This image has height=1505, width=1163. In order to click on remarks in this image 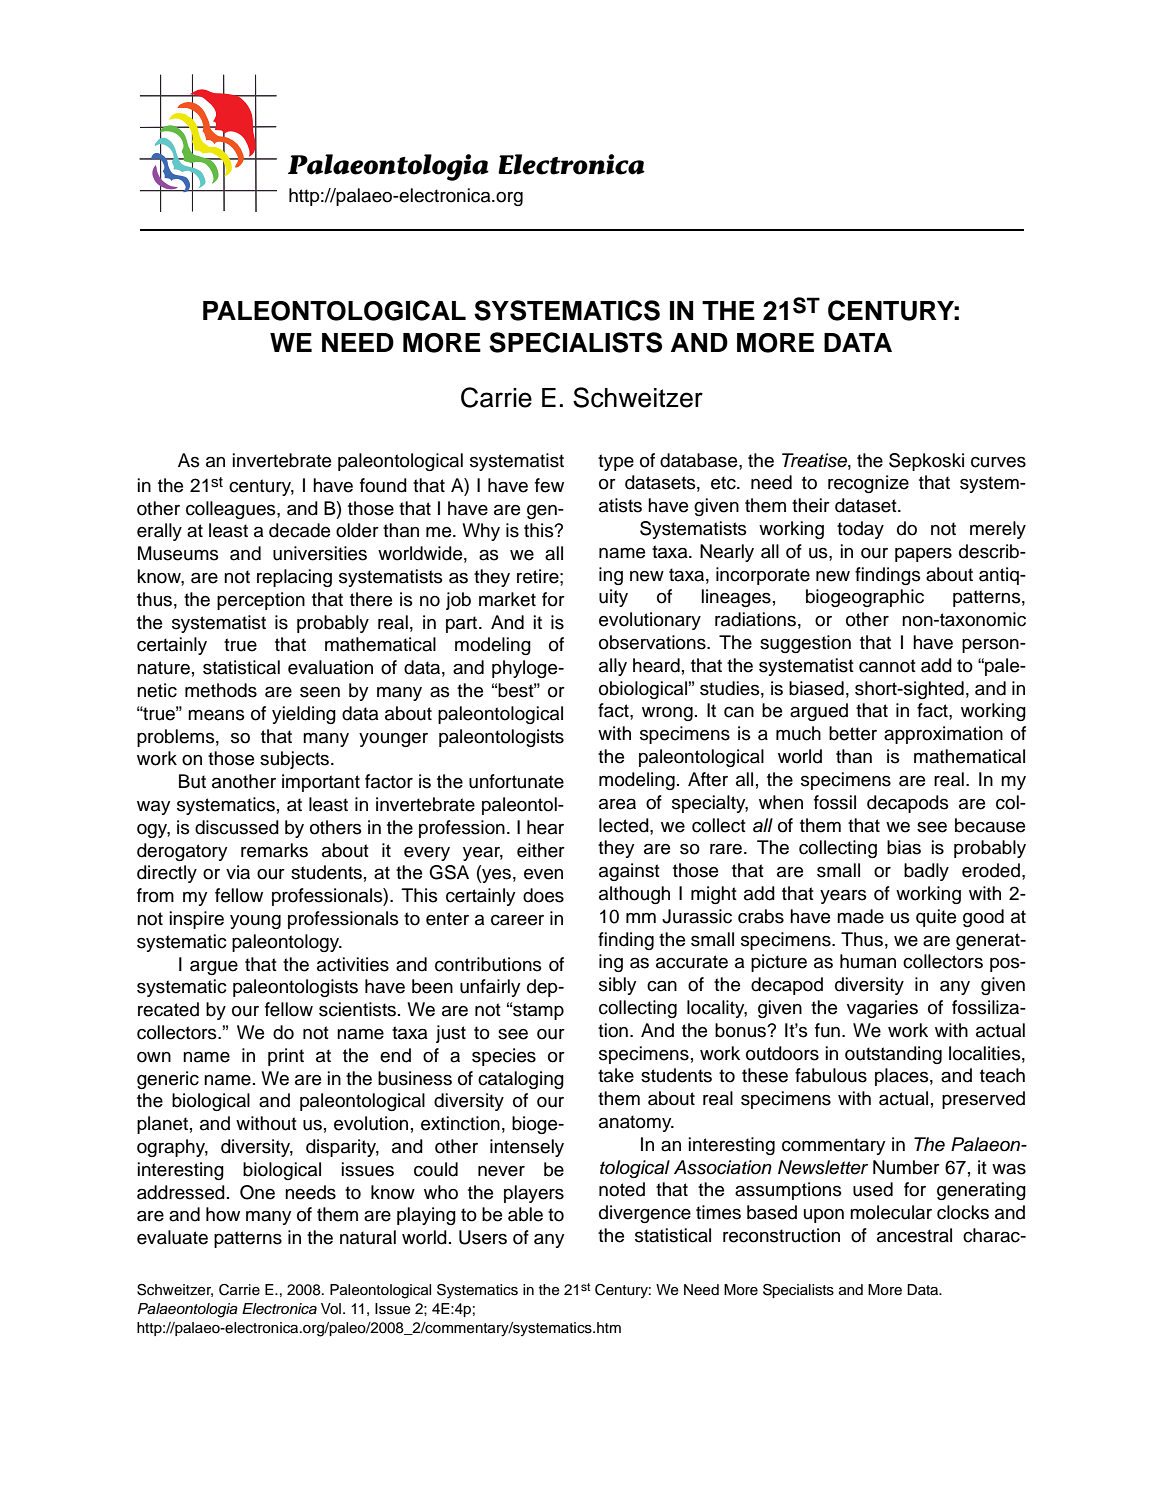, I will do `click(274, 850)`.
